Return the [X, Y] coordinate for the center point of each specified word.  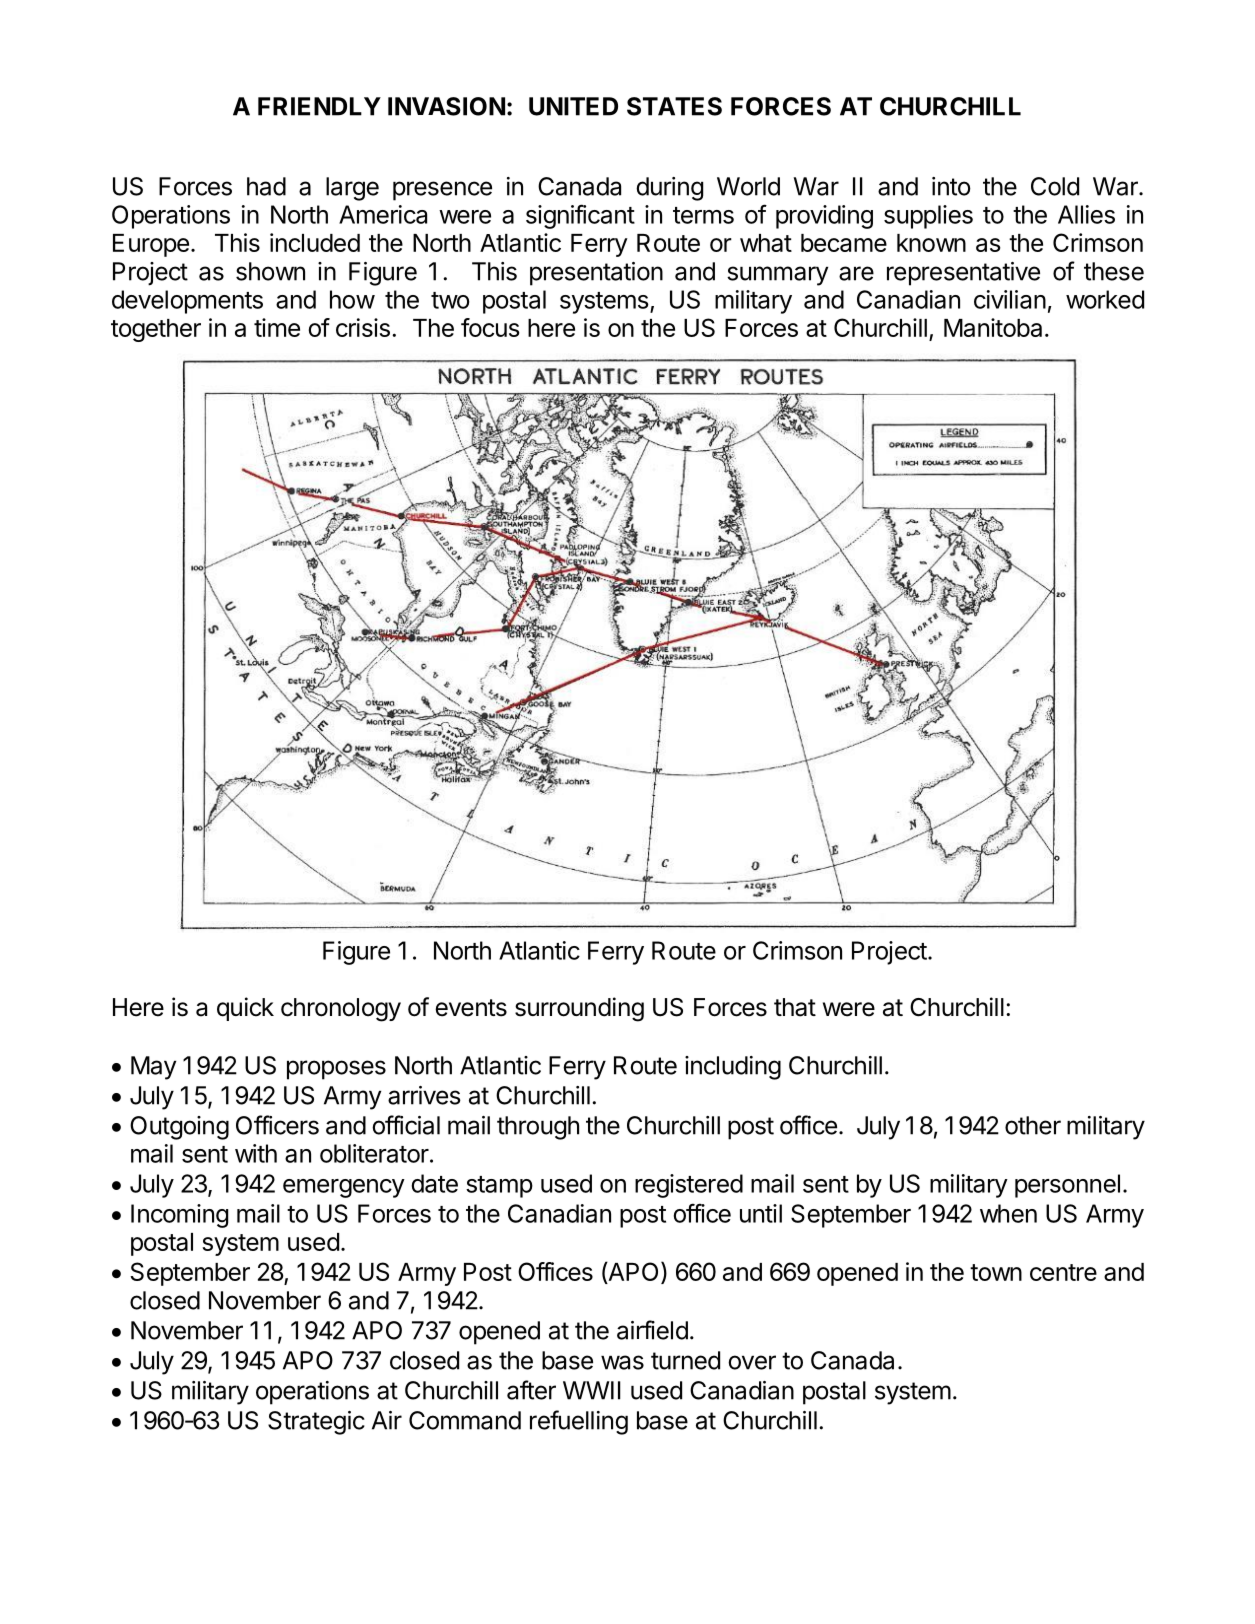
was [622, 1362]
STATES [674, 106]
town [996, 1272]
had [266, 186]
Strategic [316, 1423]
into [951, 186]
